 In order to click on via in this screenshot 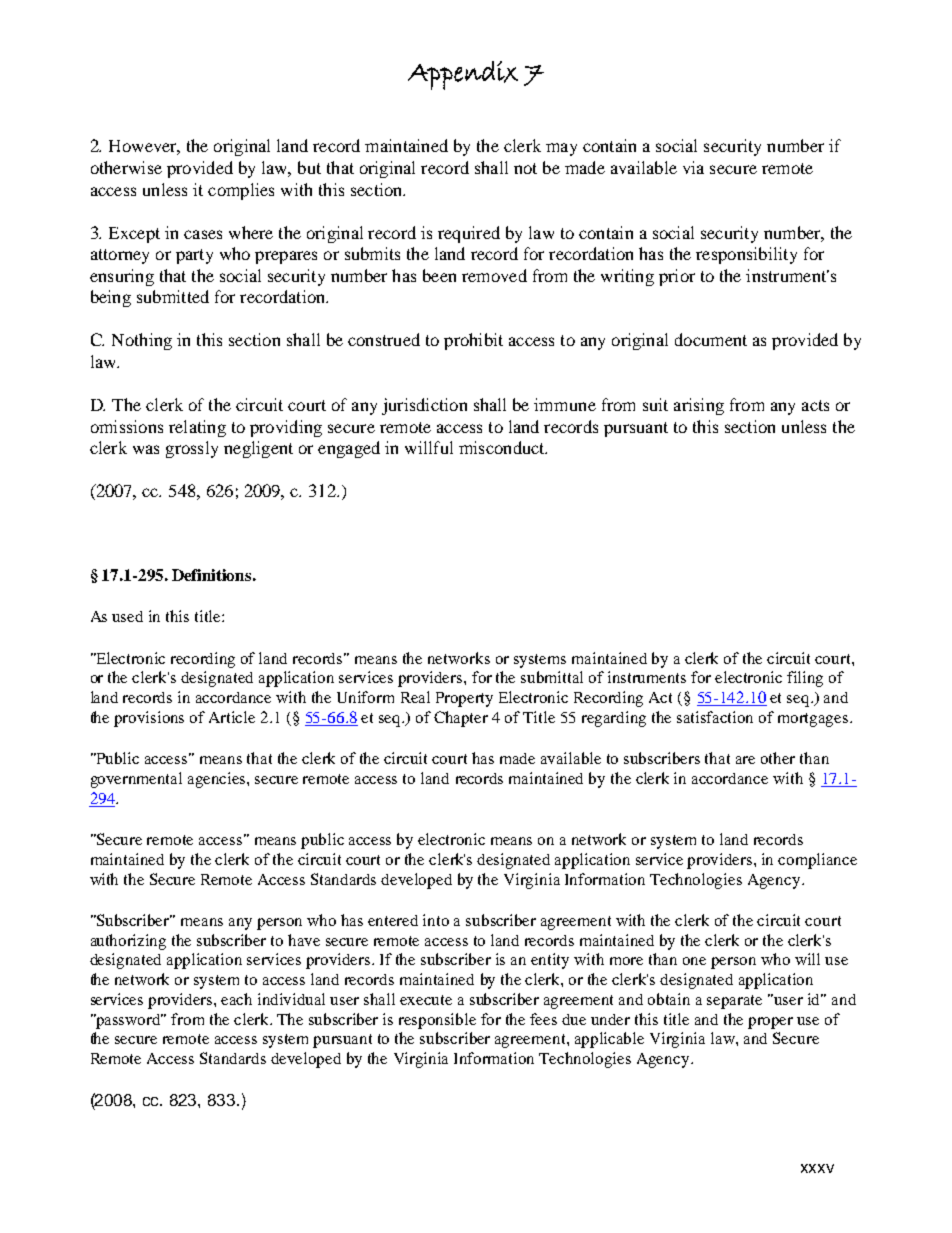, I will do `click(693, 167)`.
